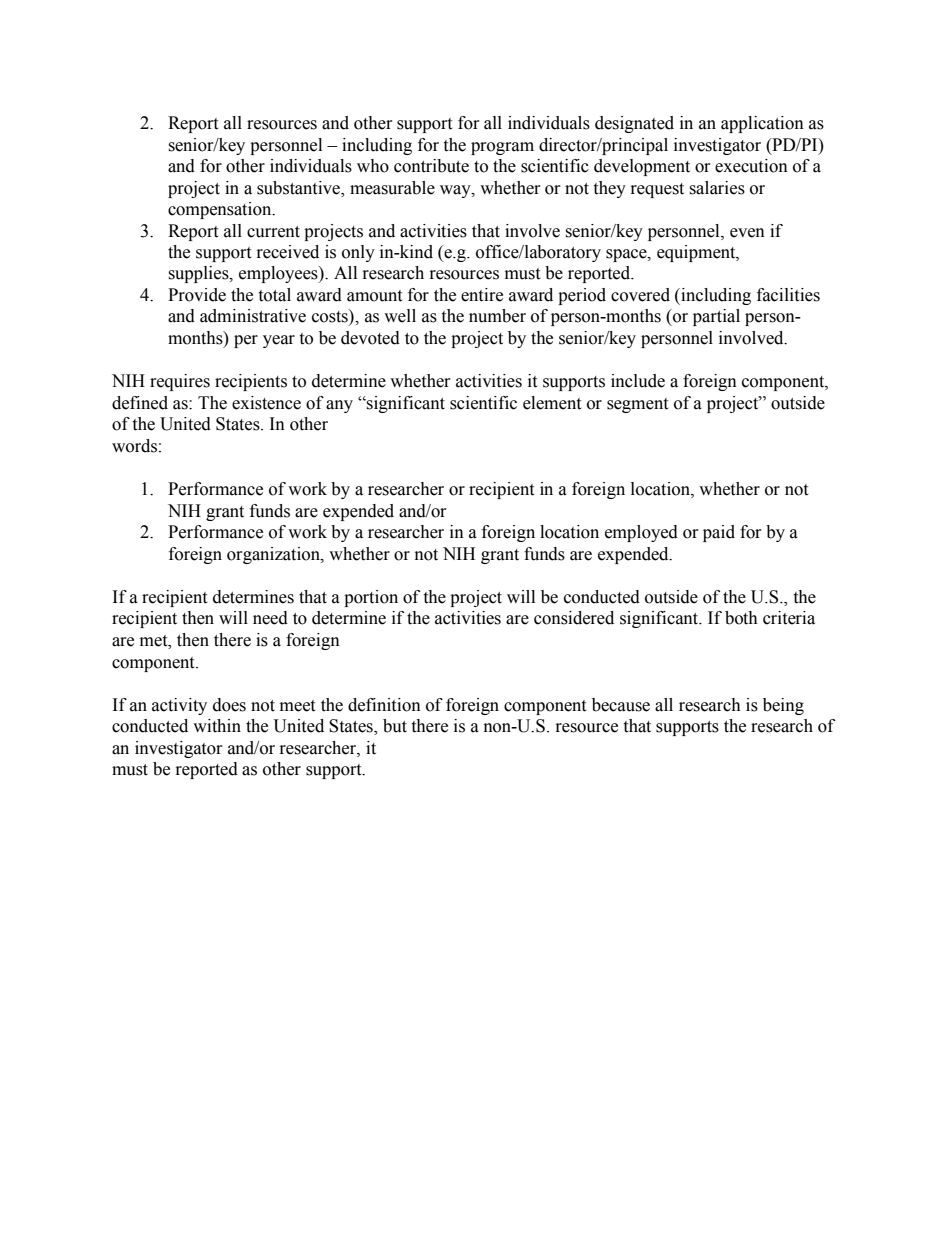 This screenshot has width=952, height=1233. Describe the element at coordinates (552, 403) in the screenshot. I see `element` at that location.
